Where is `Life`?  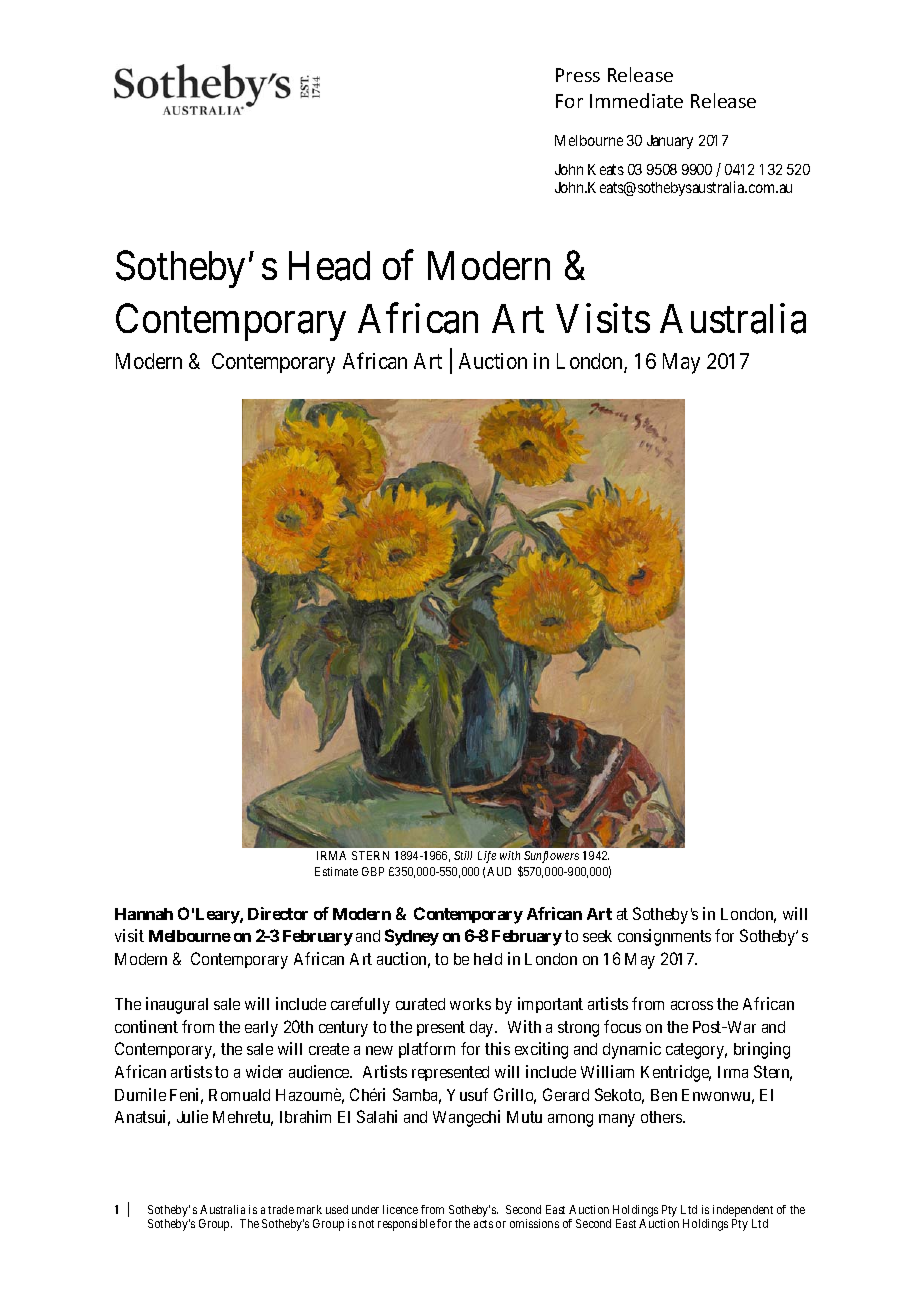
Life is located at coordinates (487, 857).
